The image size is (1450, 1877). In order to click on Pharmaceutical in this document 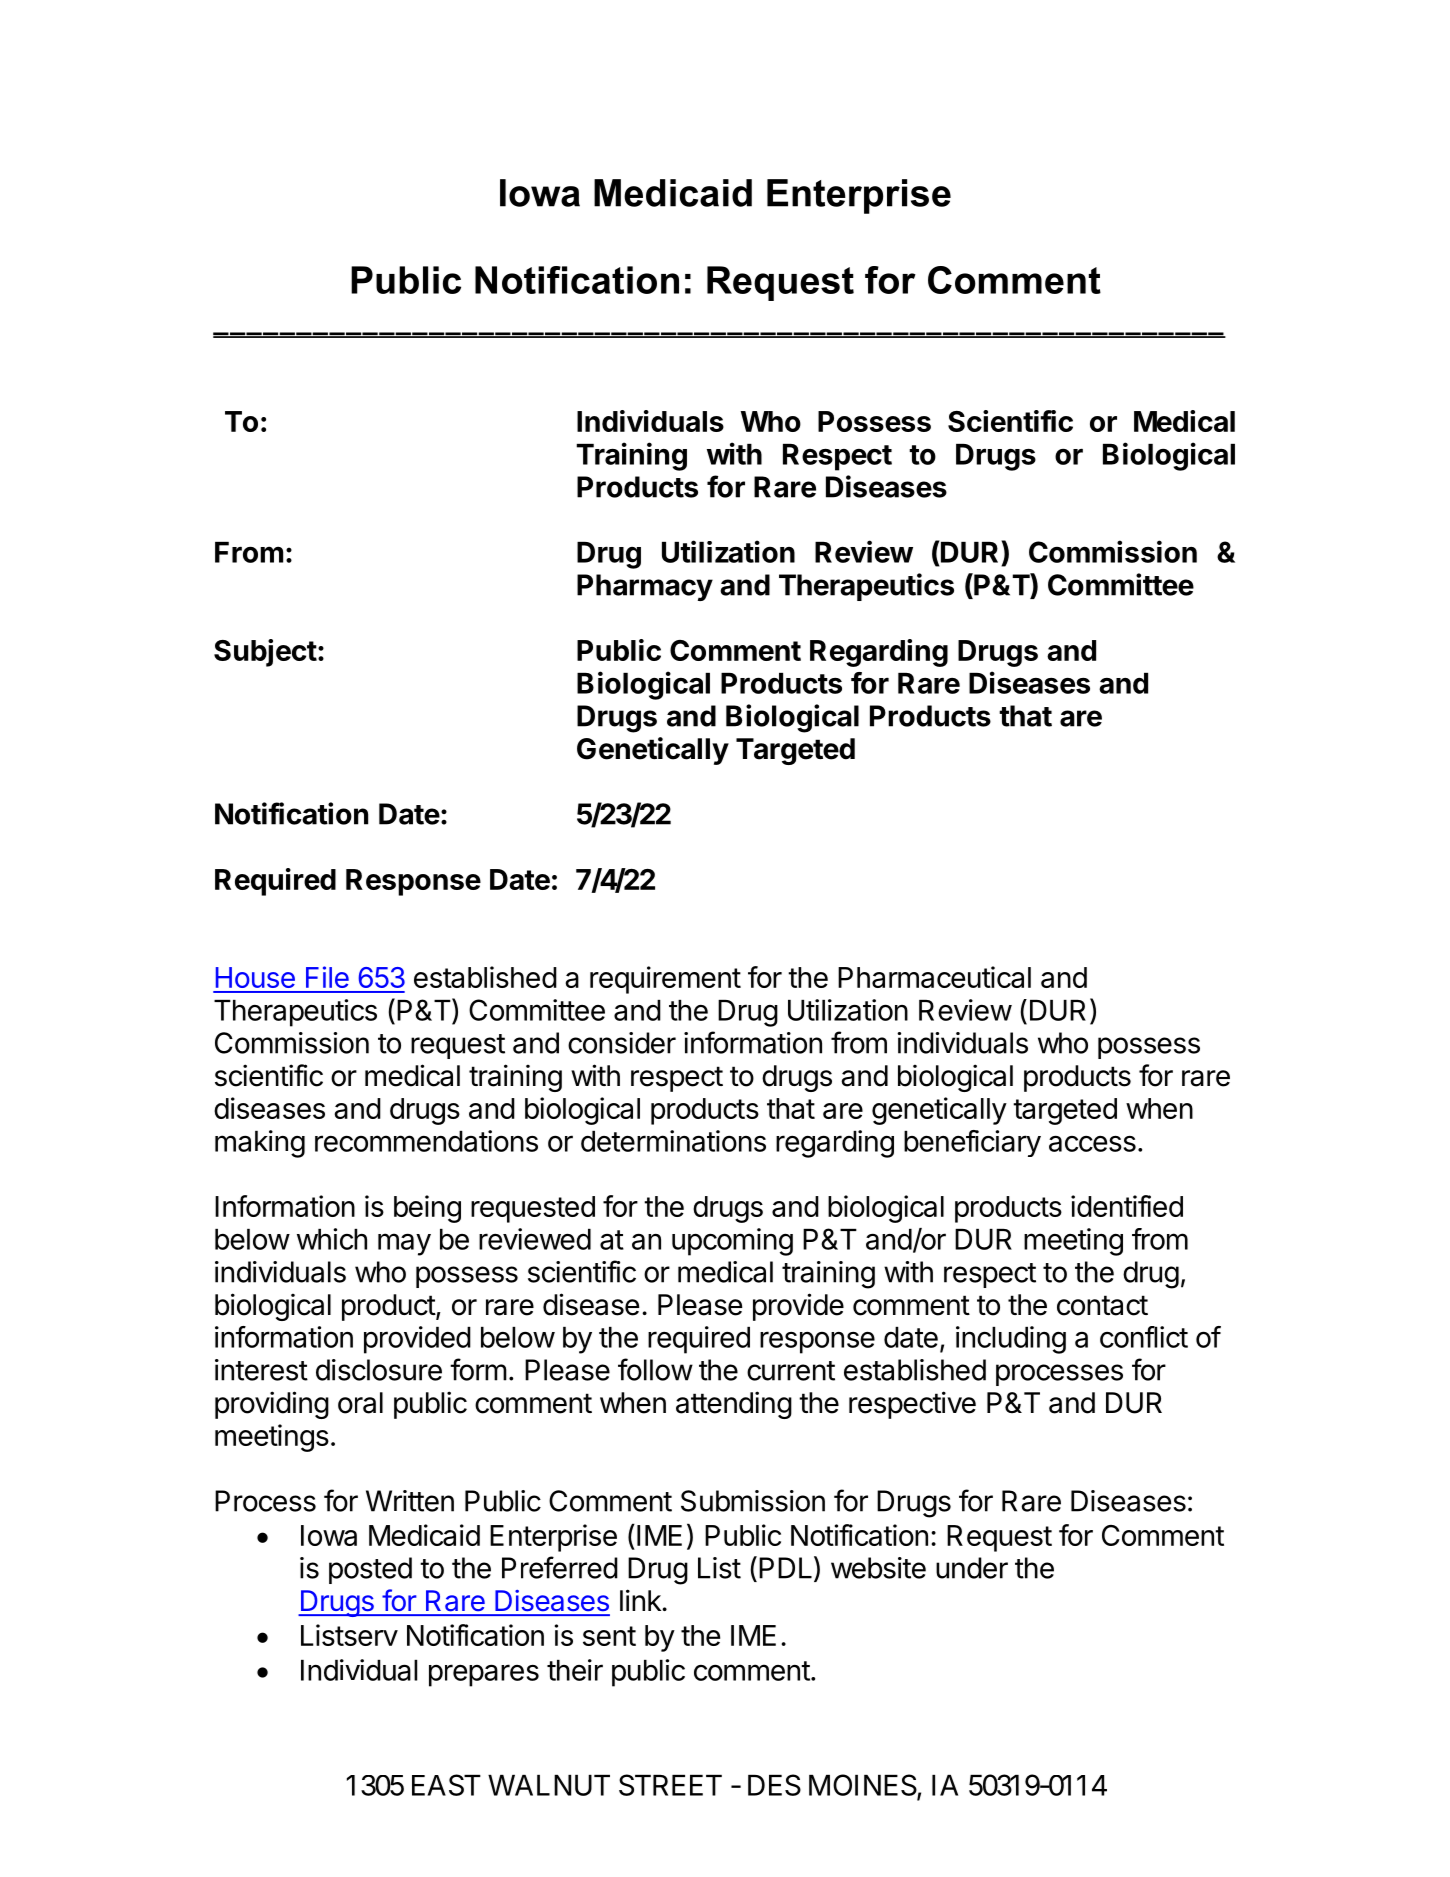, I will do `click(934, 977)`.
